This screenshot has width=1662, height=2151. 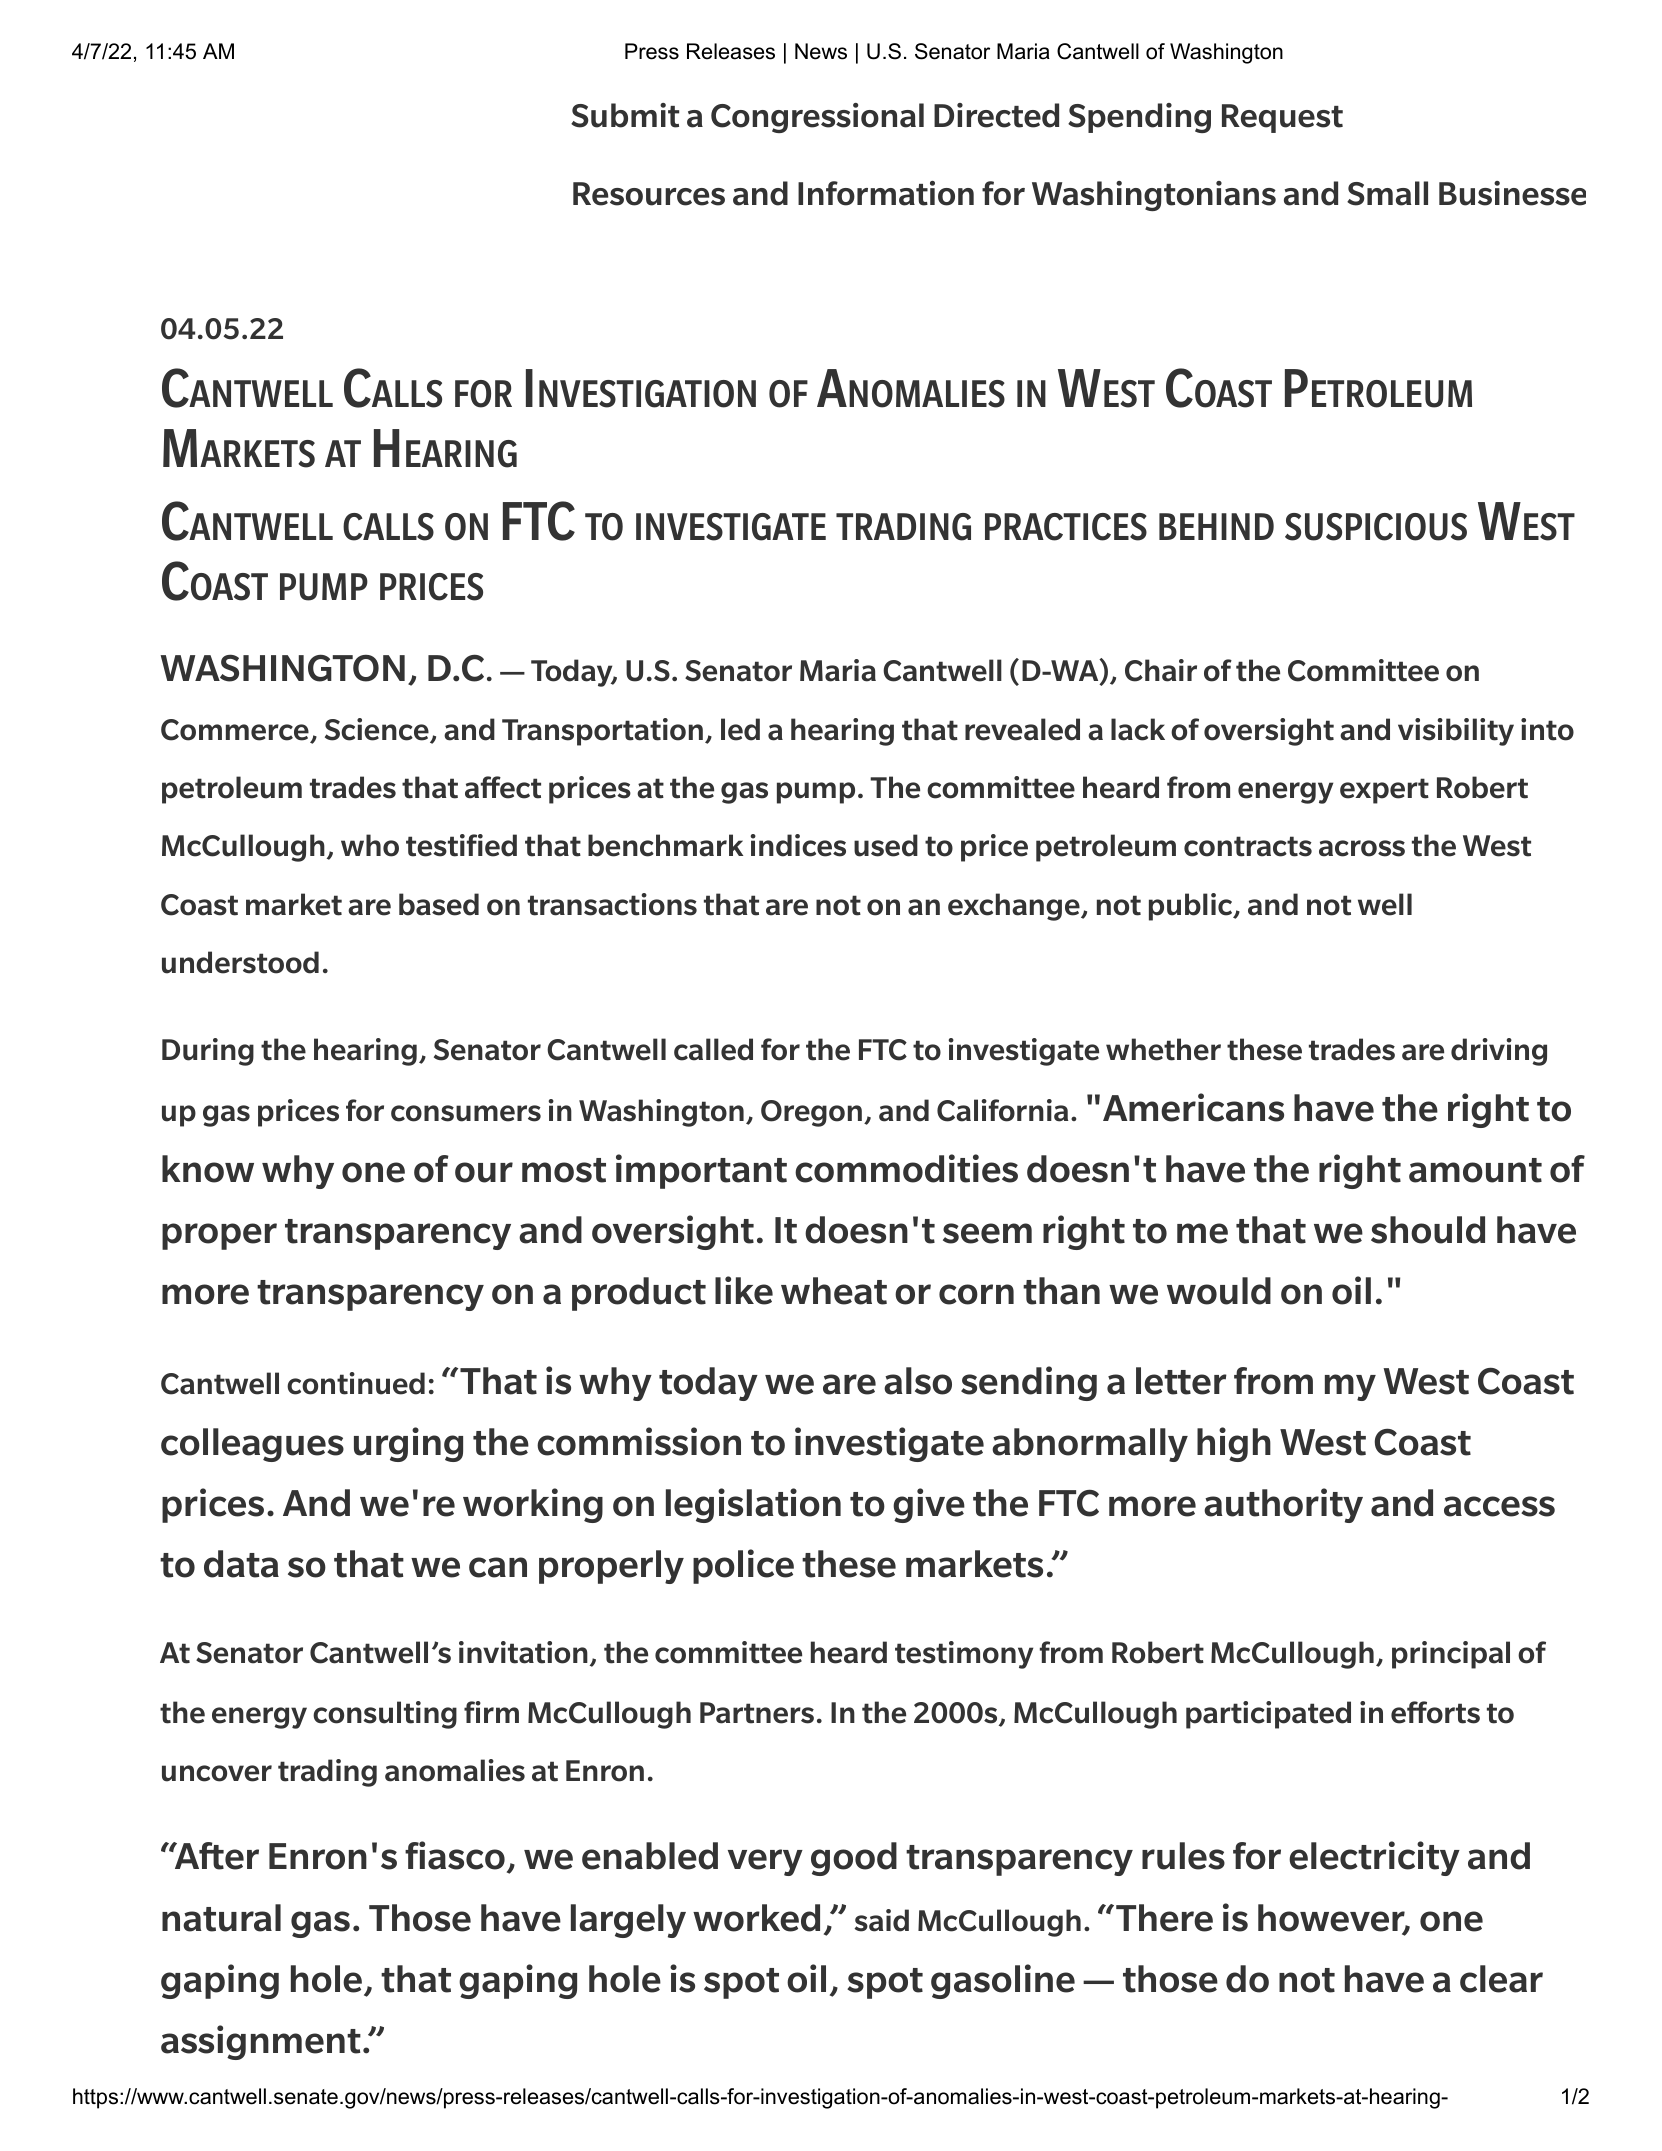 What do you see at coordinates (906, 1168) in the screenshot?
I see `commodities` at bounding box center [906, 1168].
